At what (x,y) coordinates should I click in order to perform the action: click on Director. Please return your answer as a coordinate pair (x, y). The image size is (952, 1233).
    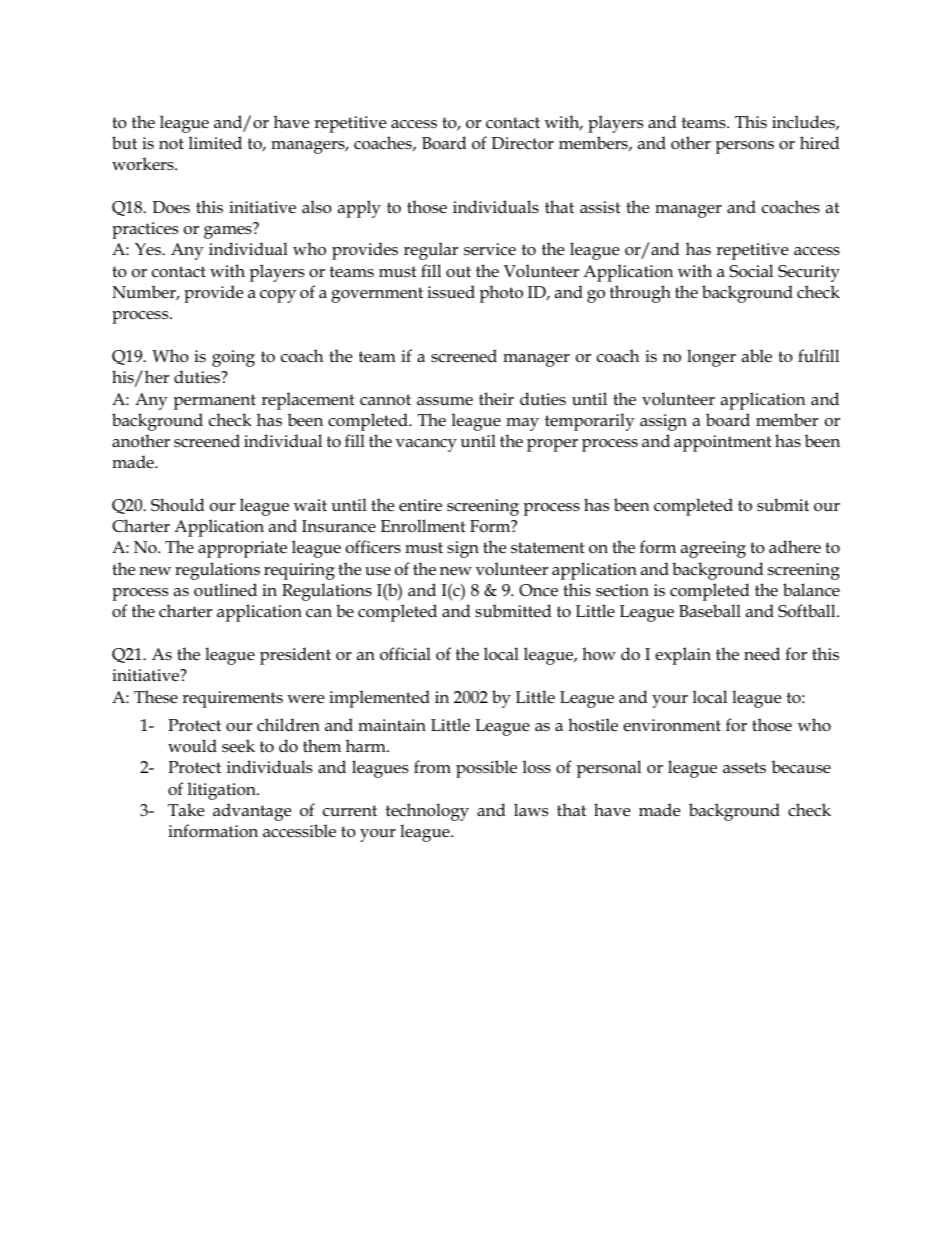
    Looking at the image, I should click on (522, 143).
